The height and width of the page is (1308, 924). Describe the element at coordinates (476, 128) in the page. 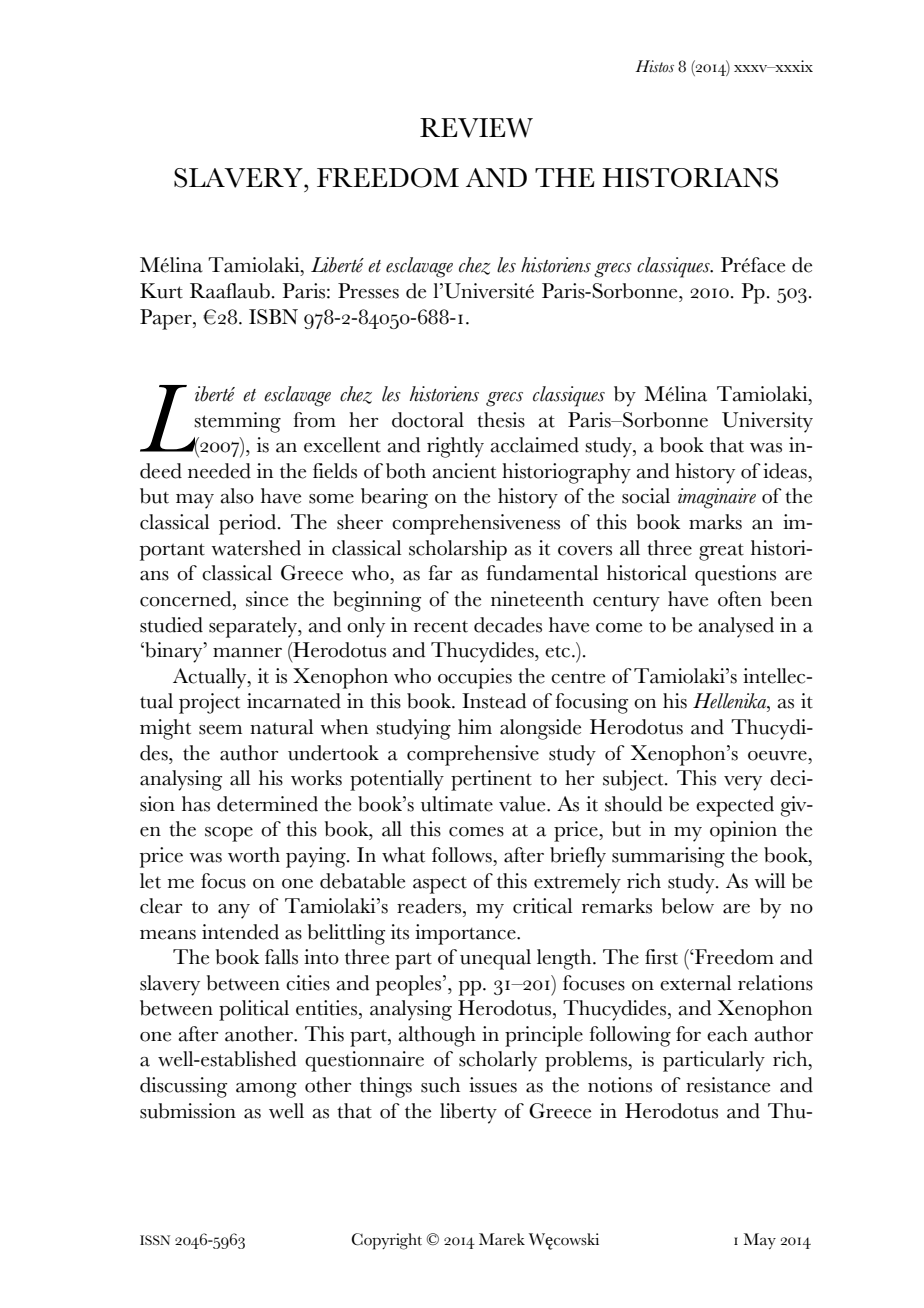

I see `REVIEW` at that location.
